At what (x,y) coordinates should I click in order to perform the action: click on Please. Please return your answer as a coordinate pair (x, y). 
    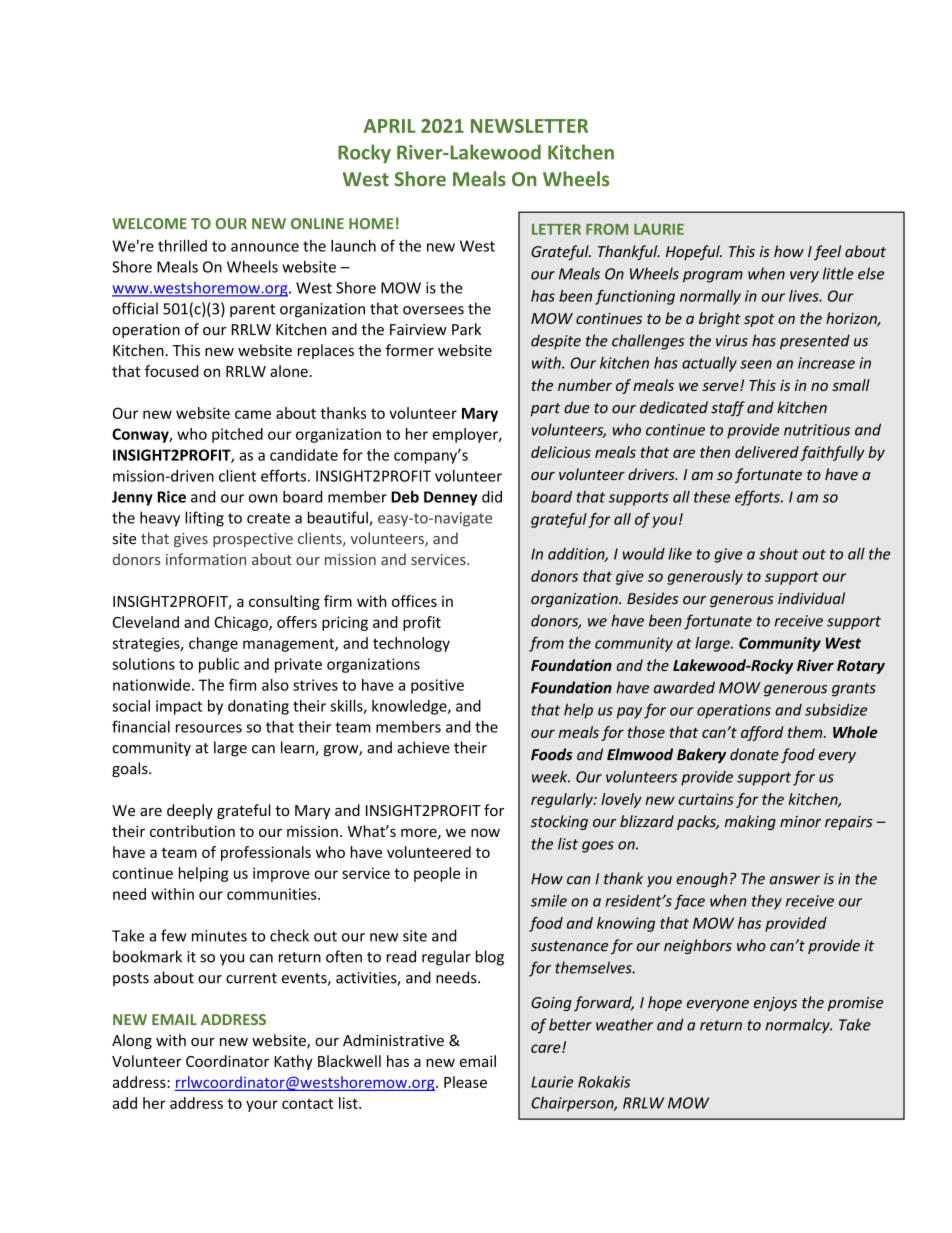
    Looking at the image, I should click on (465, 1082).
